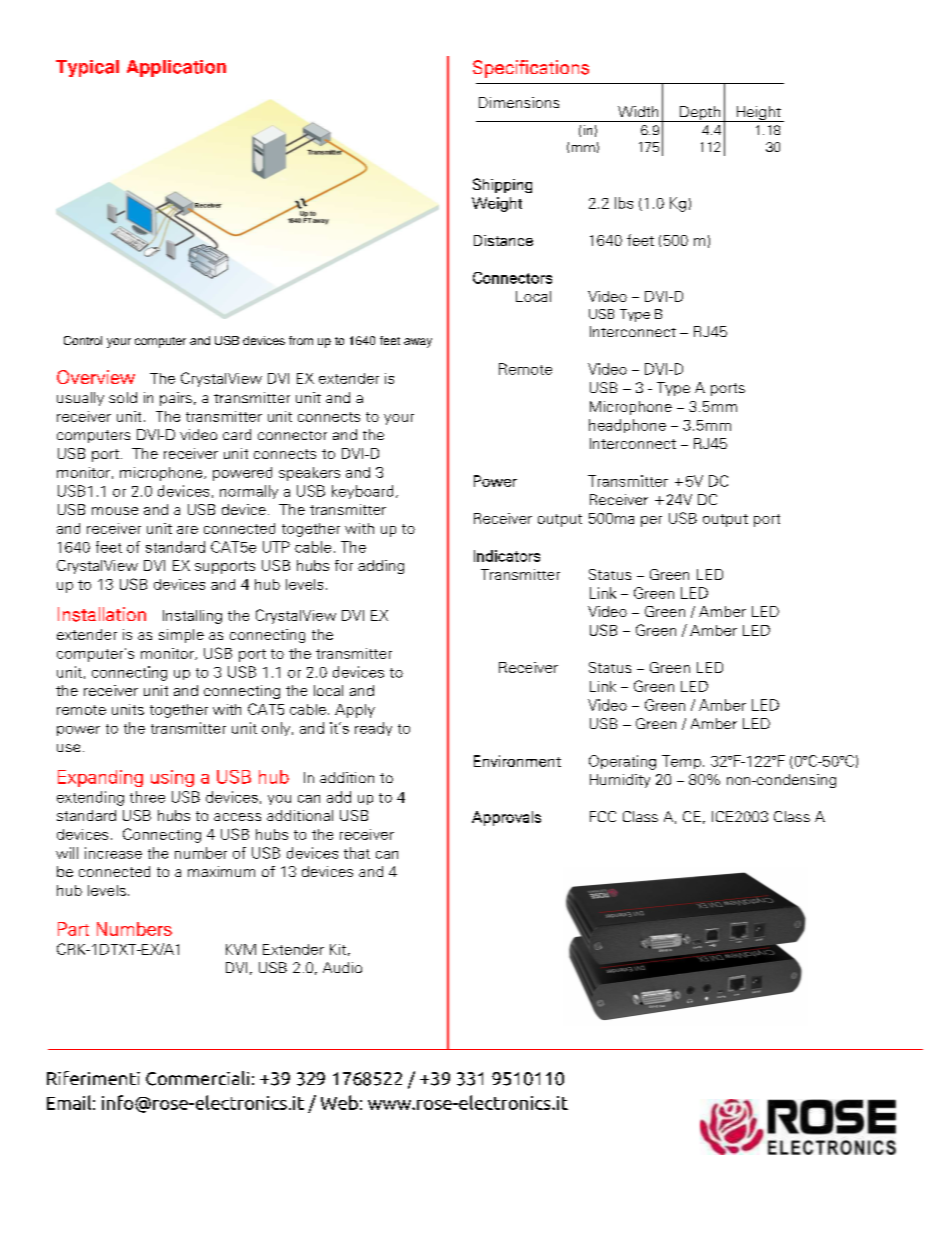 The width and height of the image is (952, 1233). Describe the element at coordinates (627, 426) in the image. I see `headphone` at that location.
